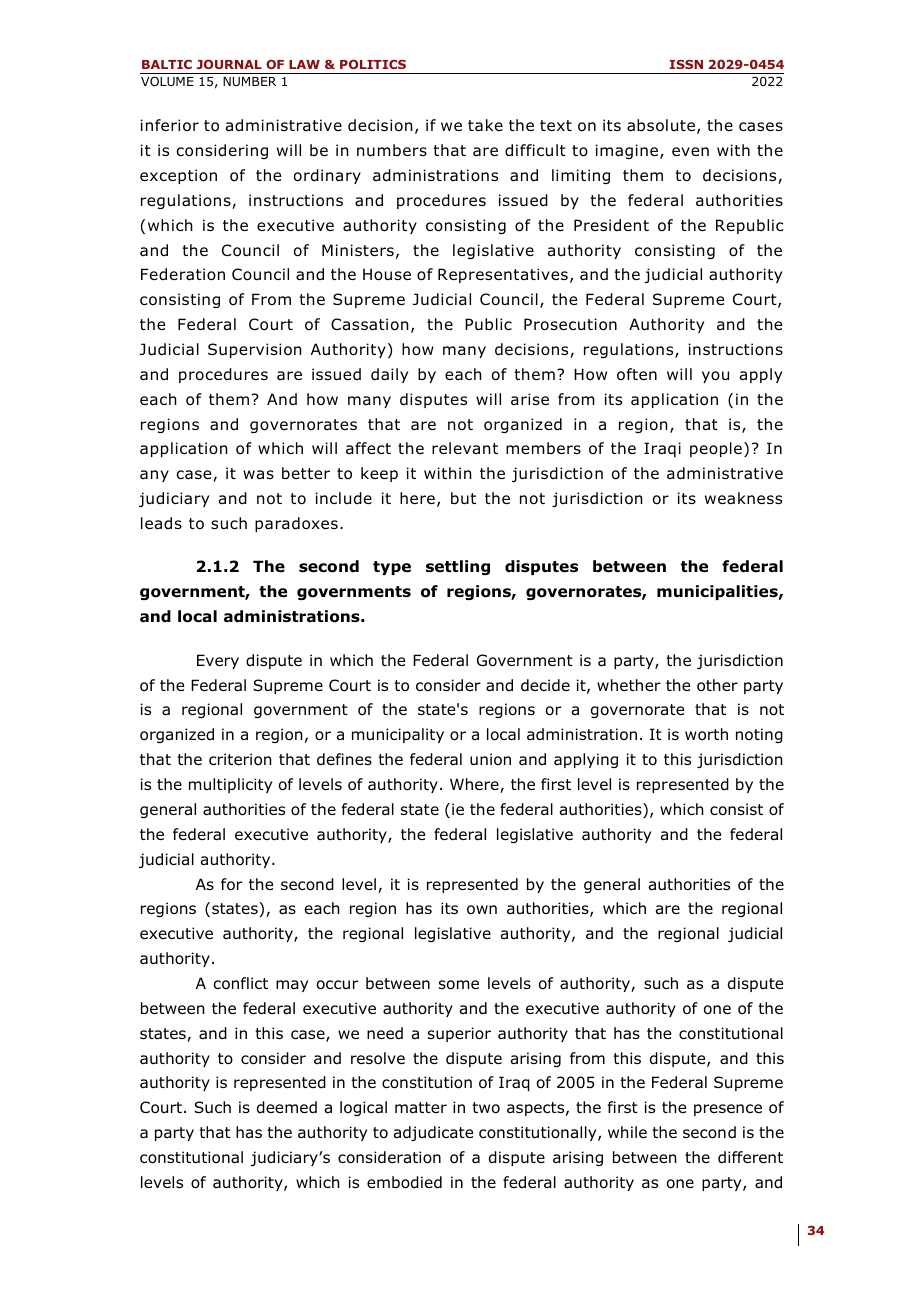  I want to click on take, so click(485, 125).
